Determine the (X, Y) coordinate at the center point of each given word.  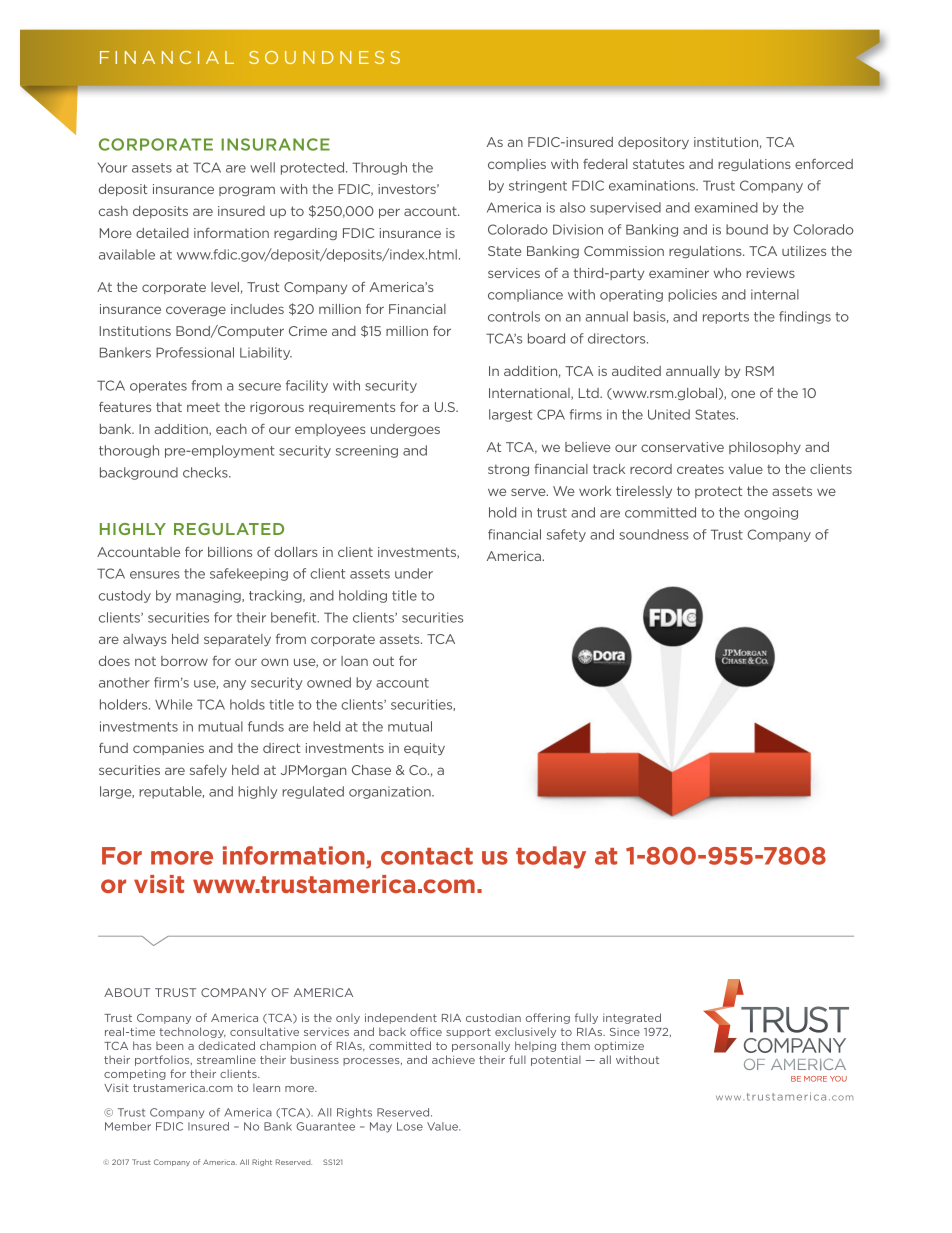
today (551, 857)
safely (208, 771)
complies (517, 165)
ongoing (771, 513)
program (247, 191)
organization (391, 792)
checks (206, 472)
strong (508, 470)
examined (726, 207)
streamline (226, 1059)
